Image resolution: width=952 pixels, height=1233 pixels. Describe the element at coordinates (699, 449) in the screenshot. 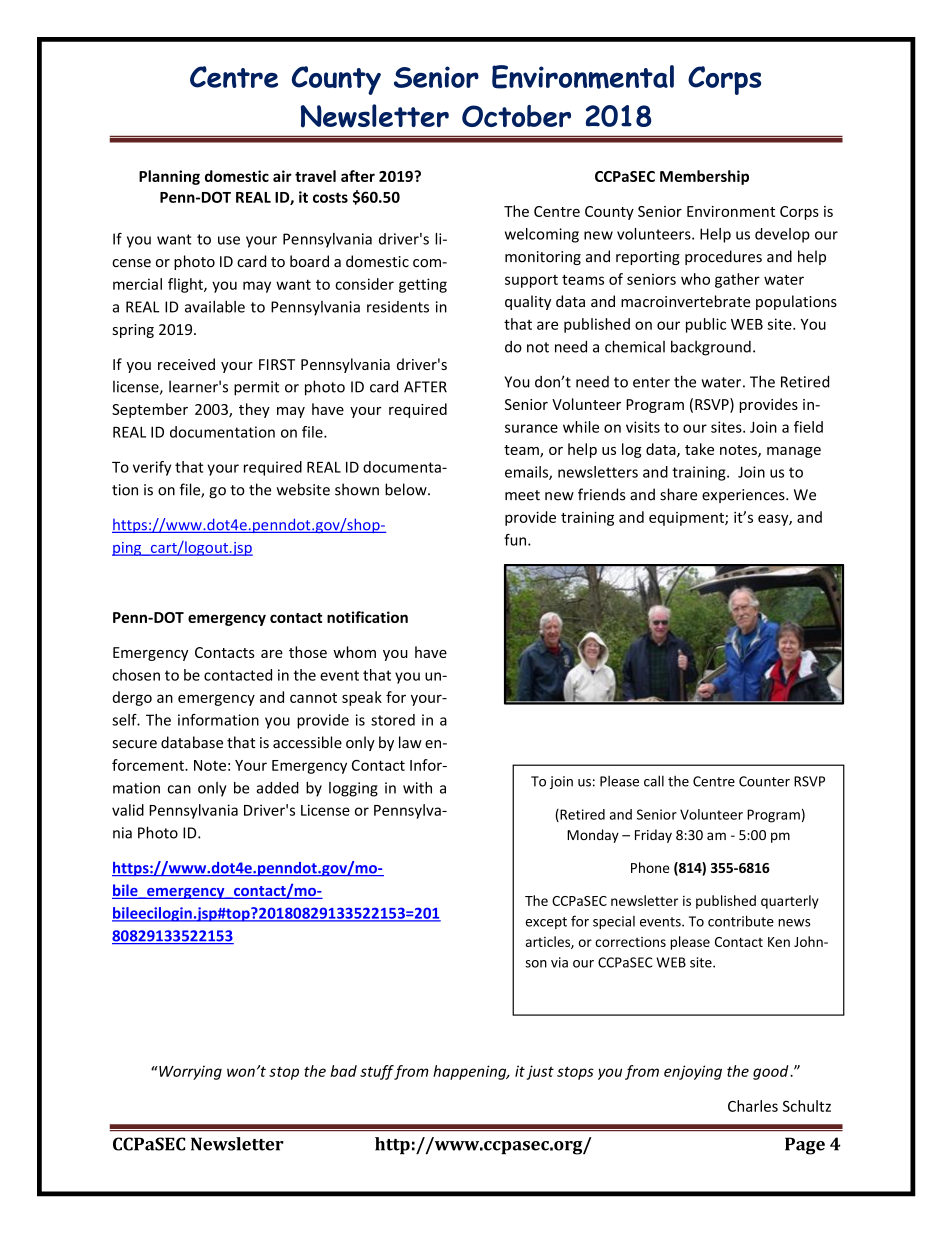

I see `take` at that location.
